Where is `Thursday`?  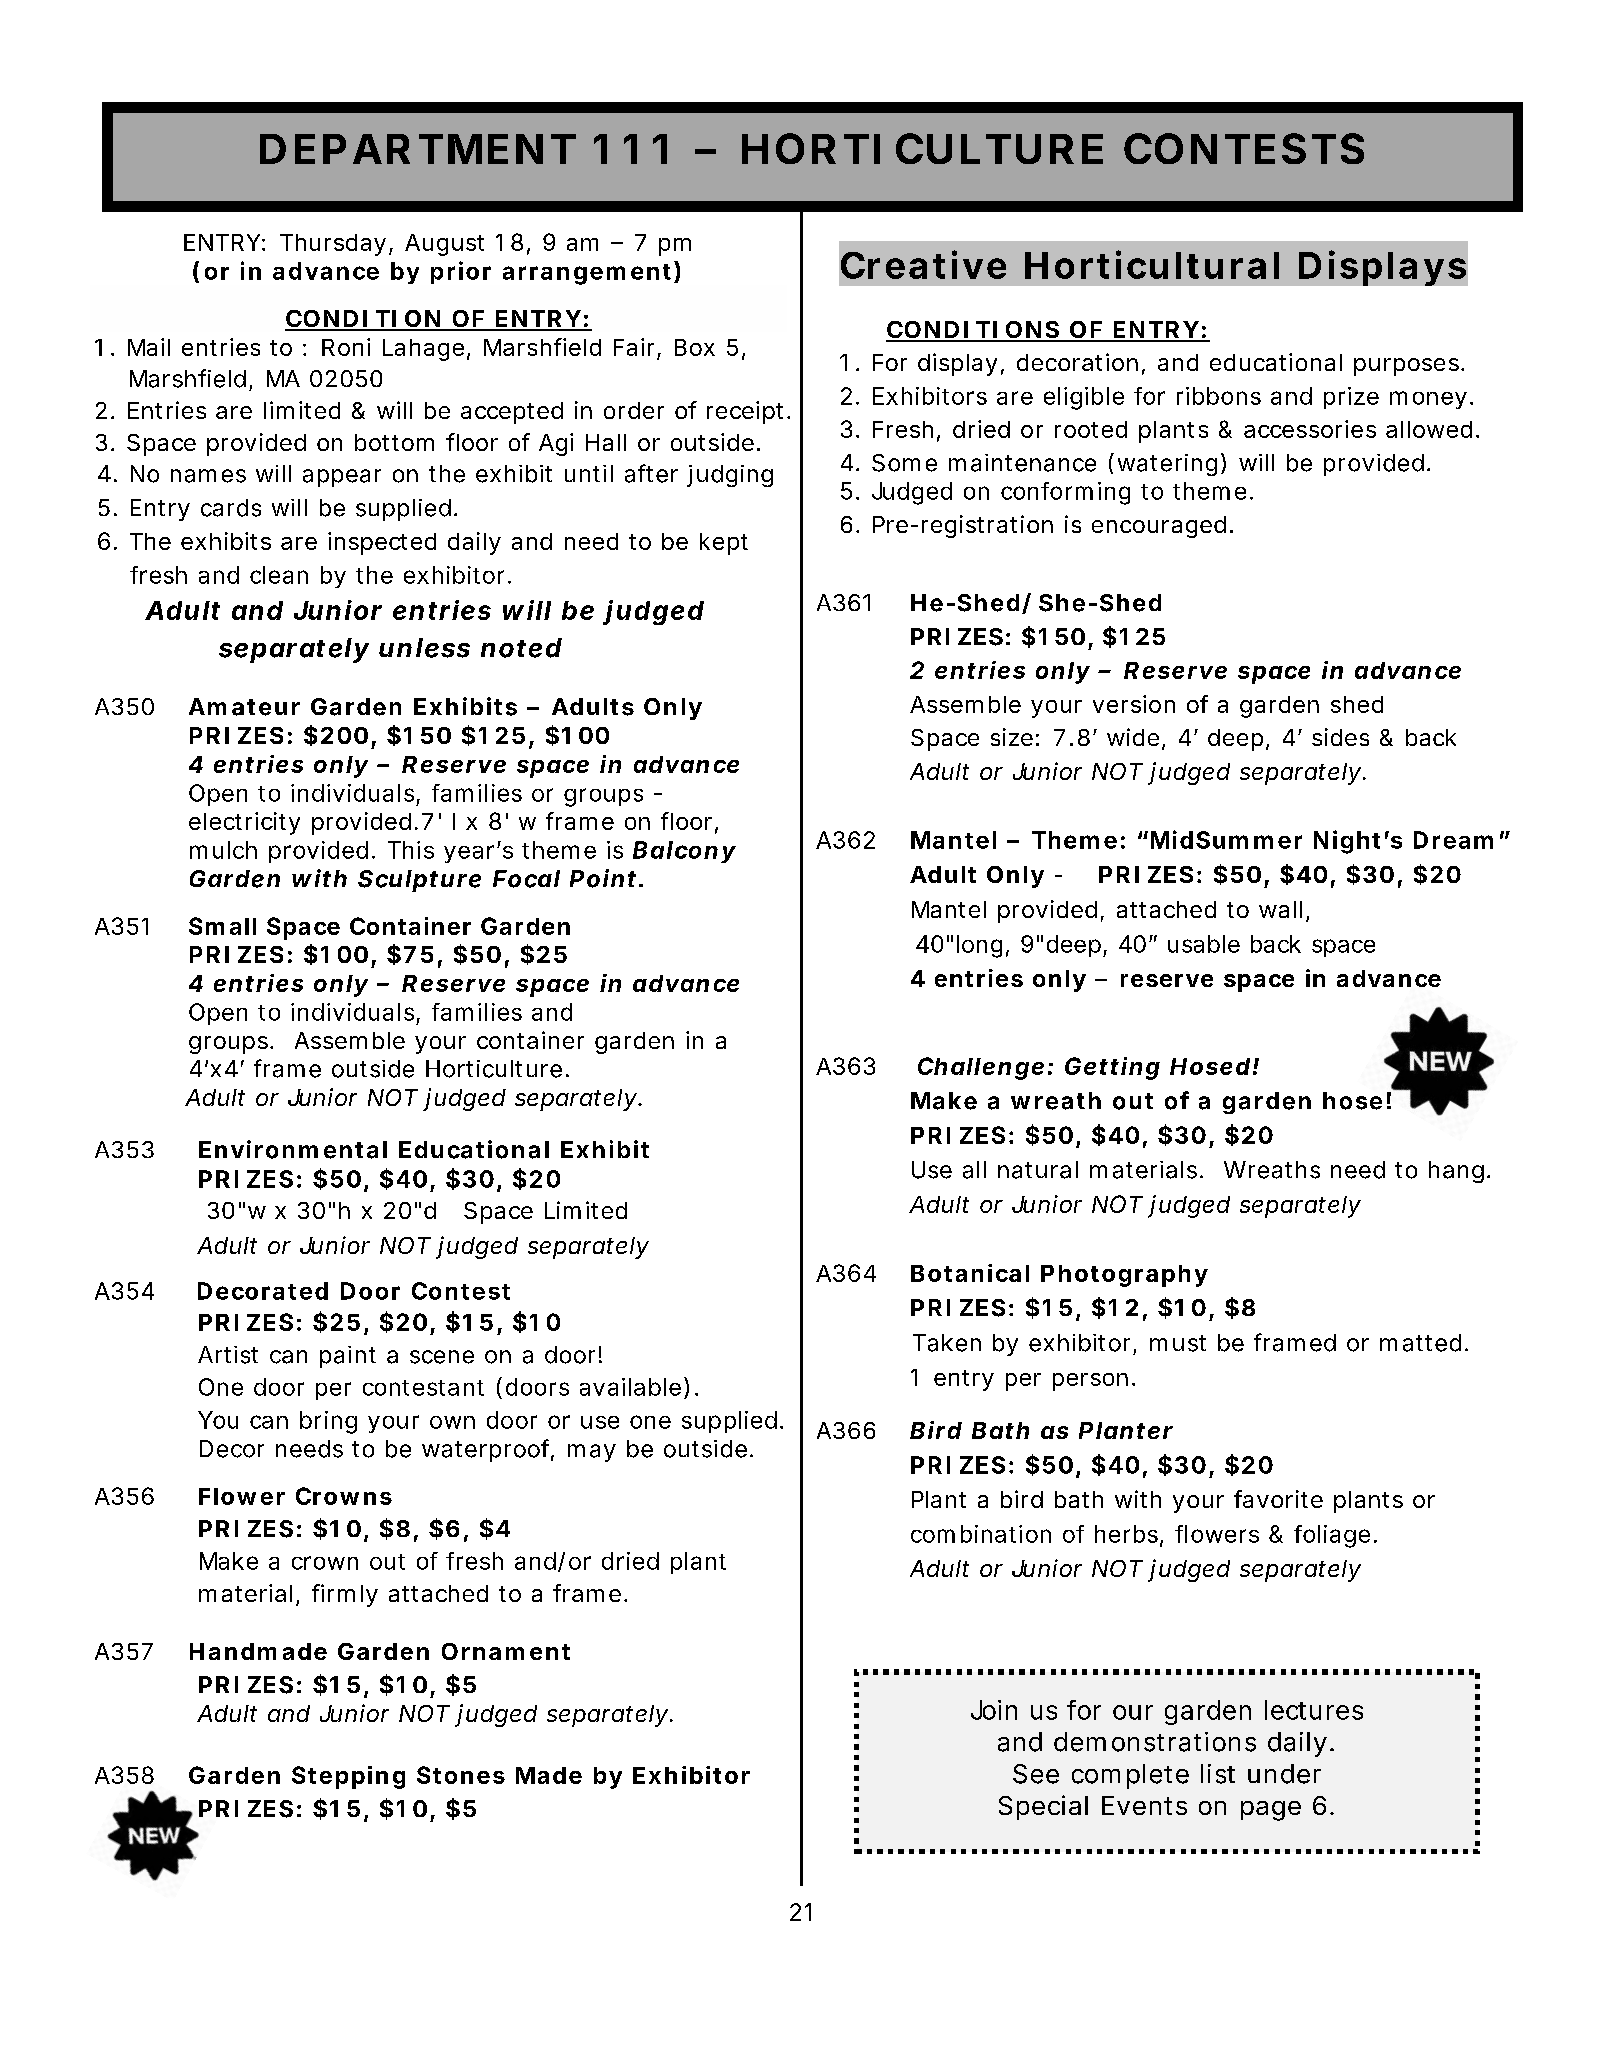
Thursday is located at coordinates (336, 245).
